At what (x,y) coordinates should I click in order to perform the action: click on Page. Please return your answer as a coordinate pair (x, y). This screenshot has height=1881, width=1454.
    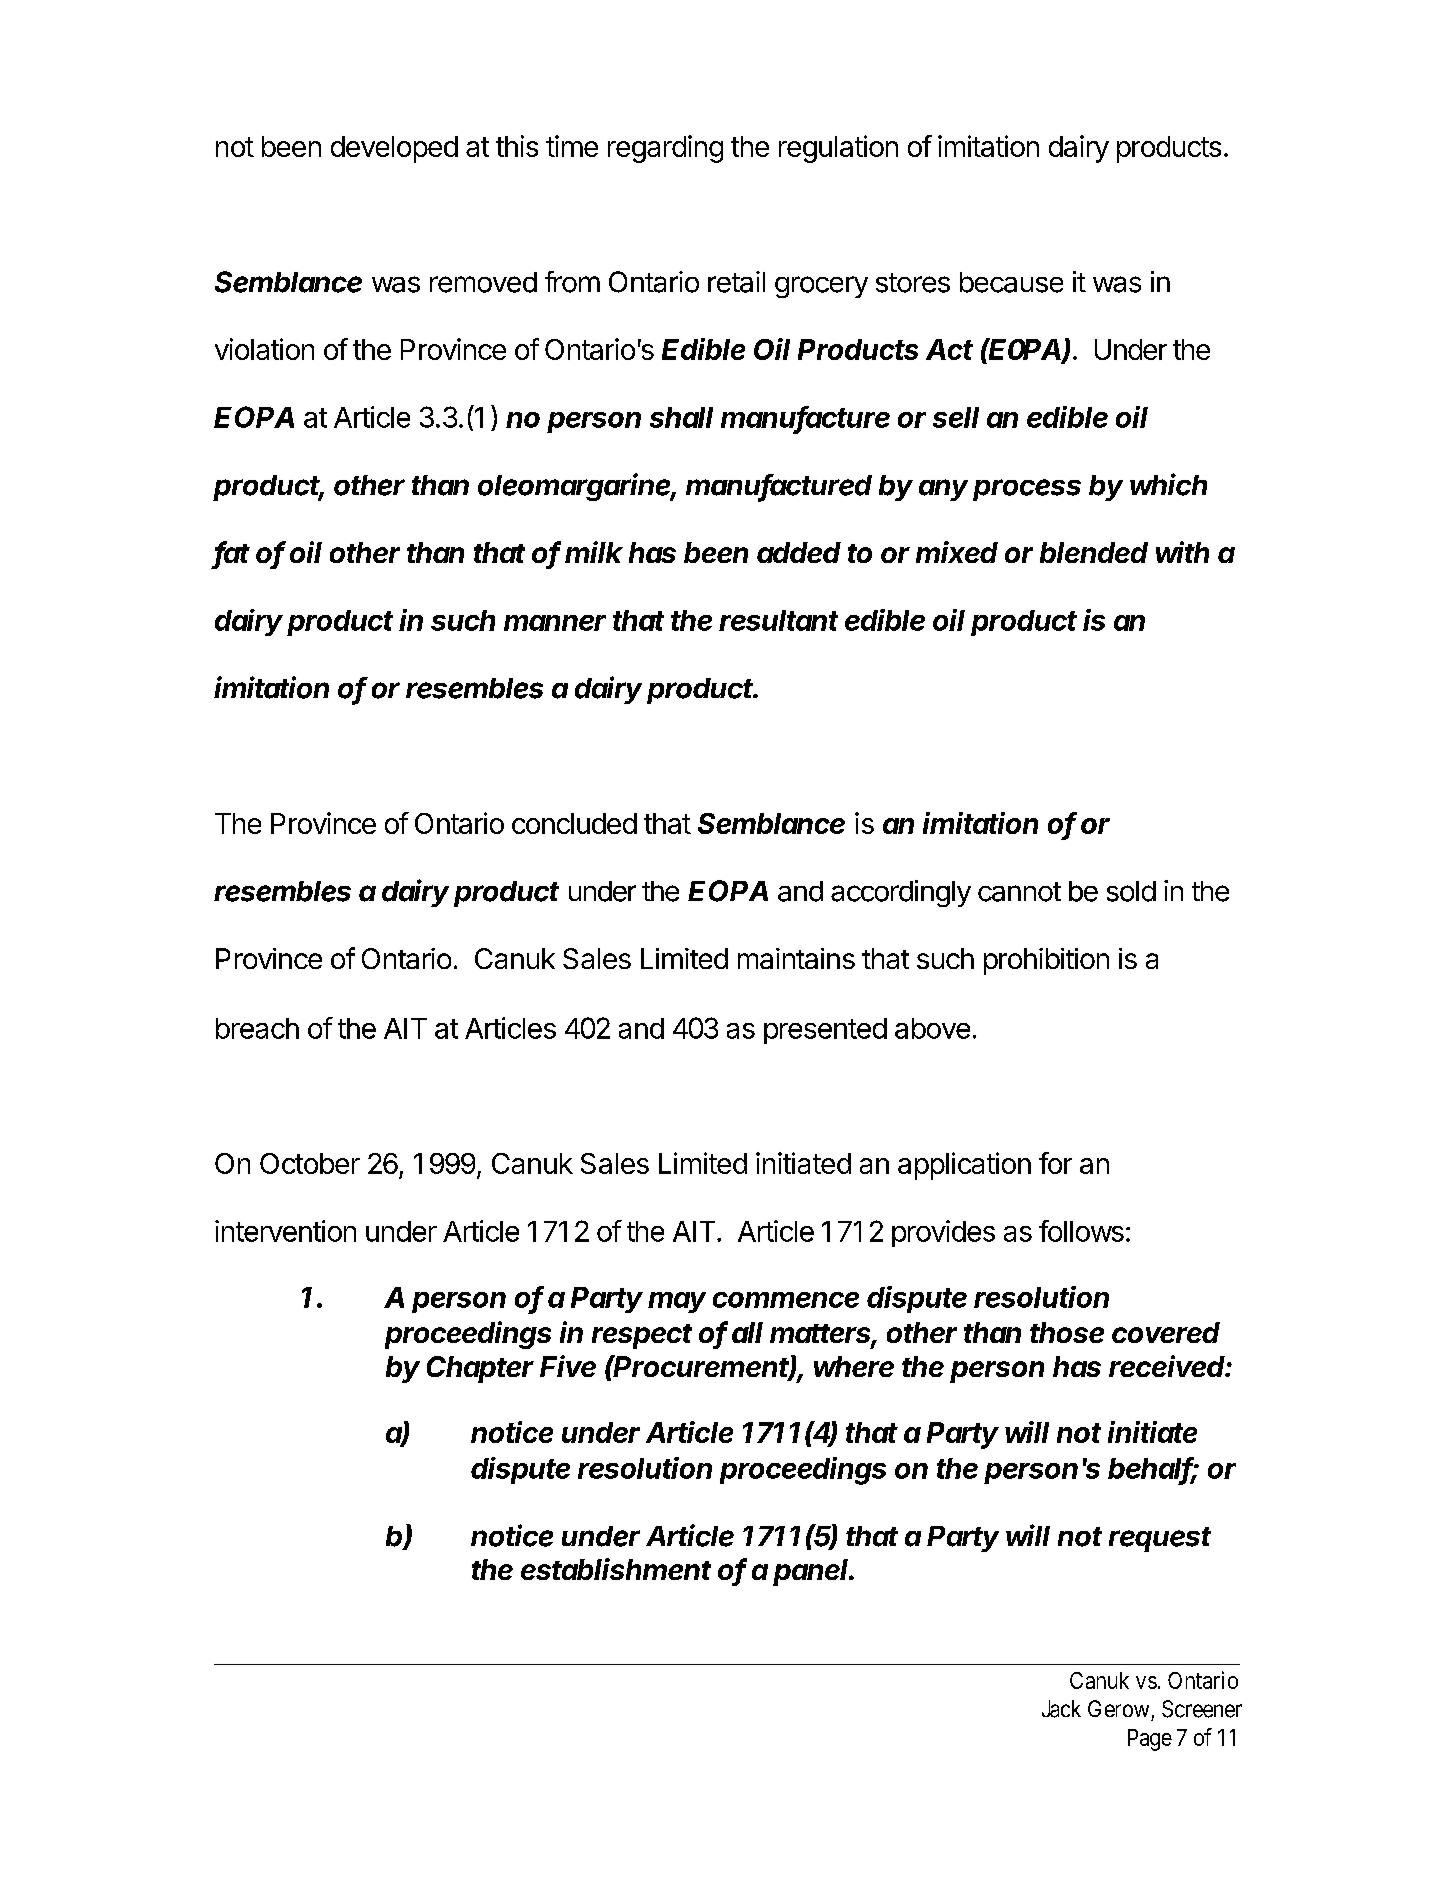
    Looking at the image, I should click on (1150, 1740).
